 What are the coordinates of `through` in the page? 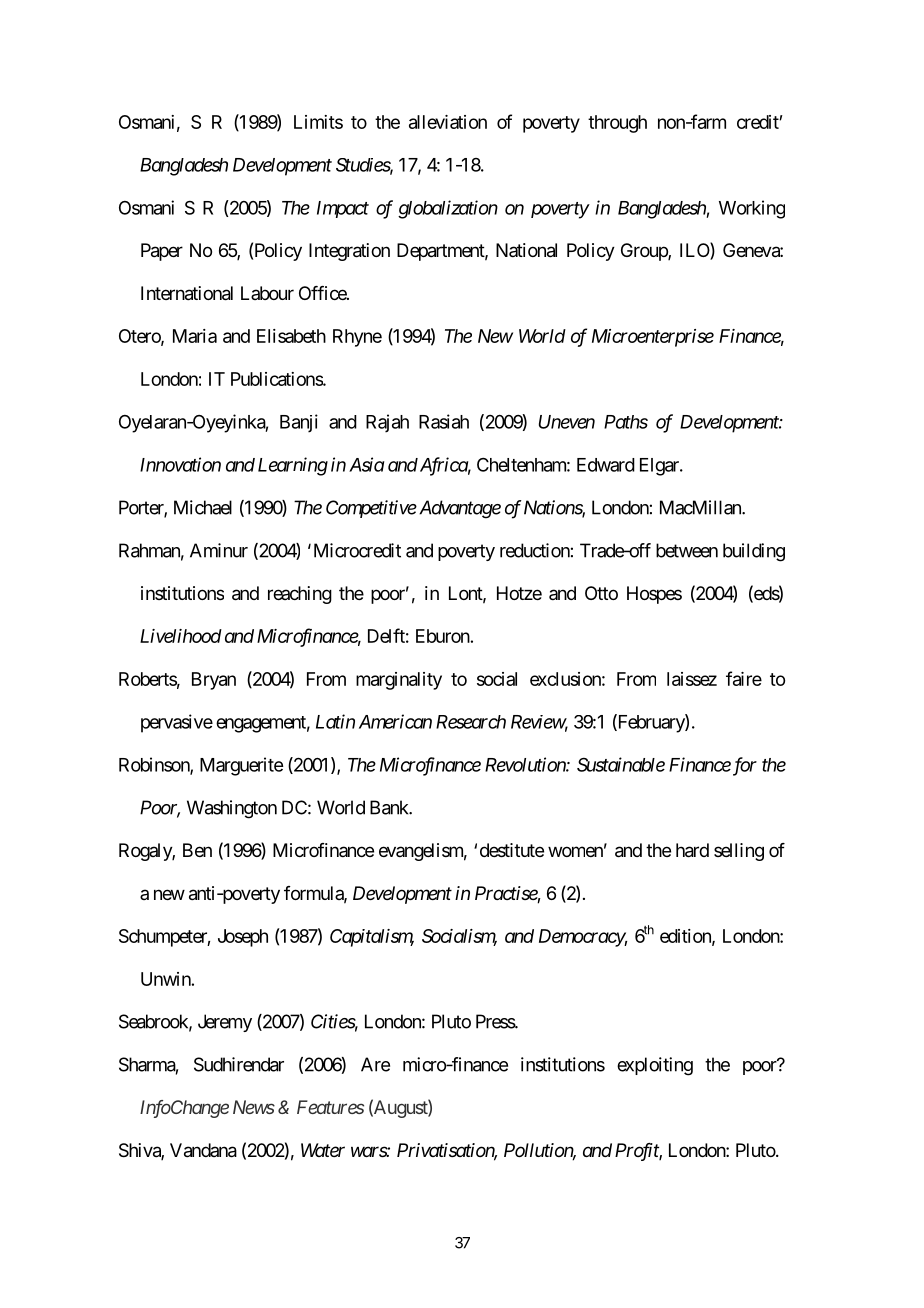 It's located at (617, 124).
